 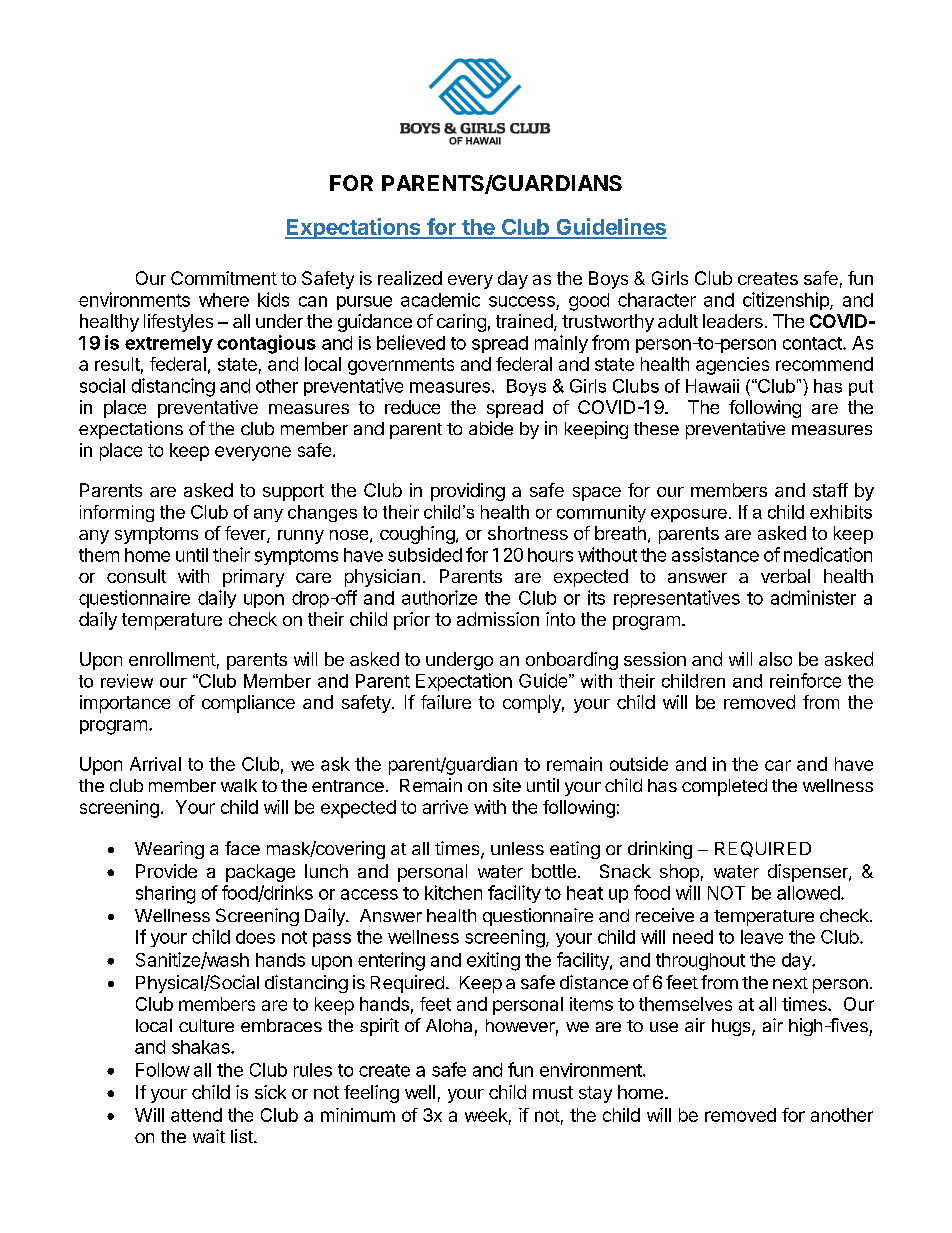 What do you see at coordinates (224, 300) in the screenshot?
I see `where` at bounding box center [224, 300].
